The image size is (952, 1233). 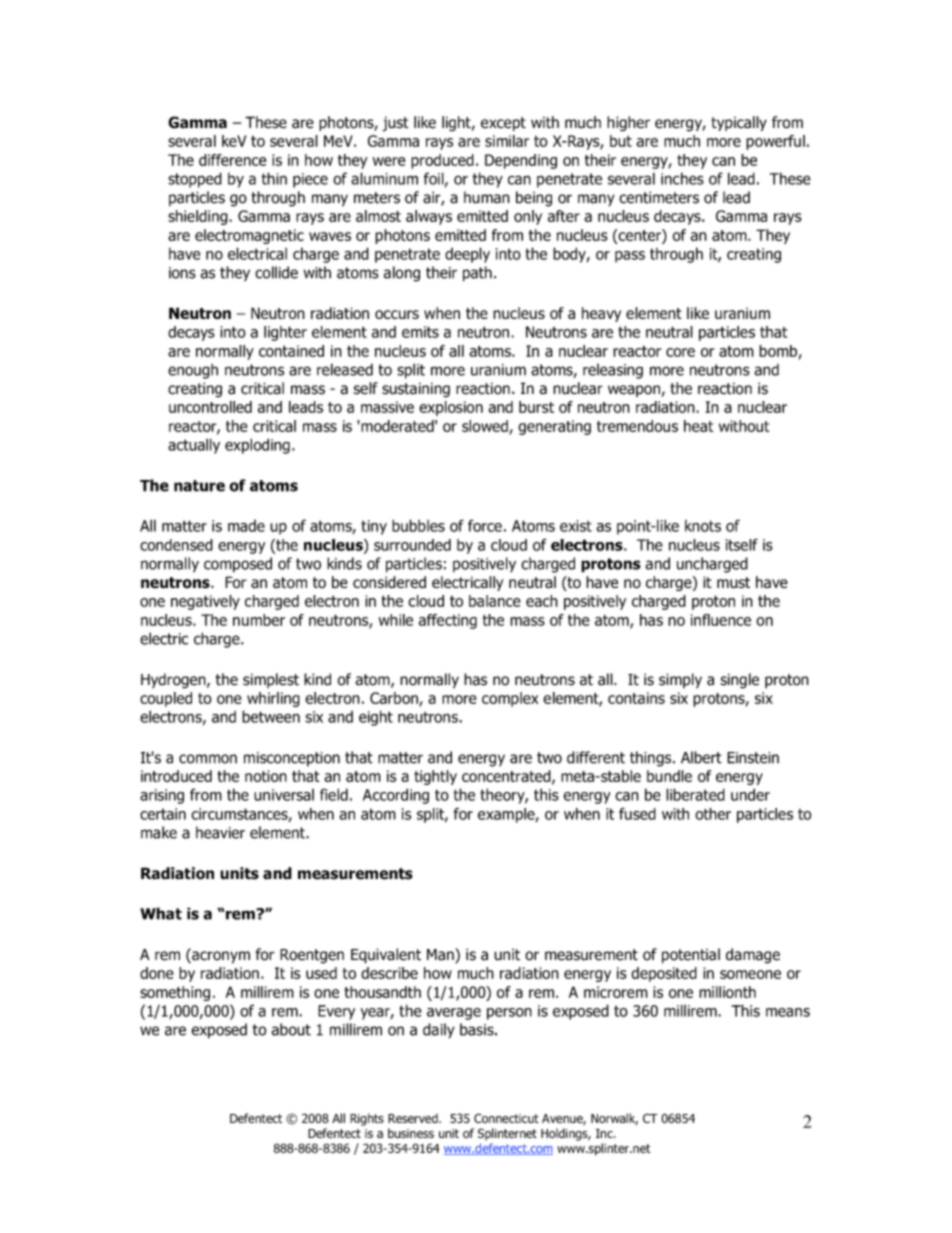 I want to click on affecting, so click(x=448, y=621).
